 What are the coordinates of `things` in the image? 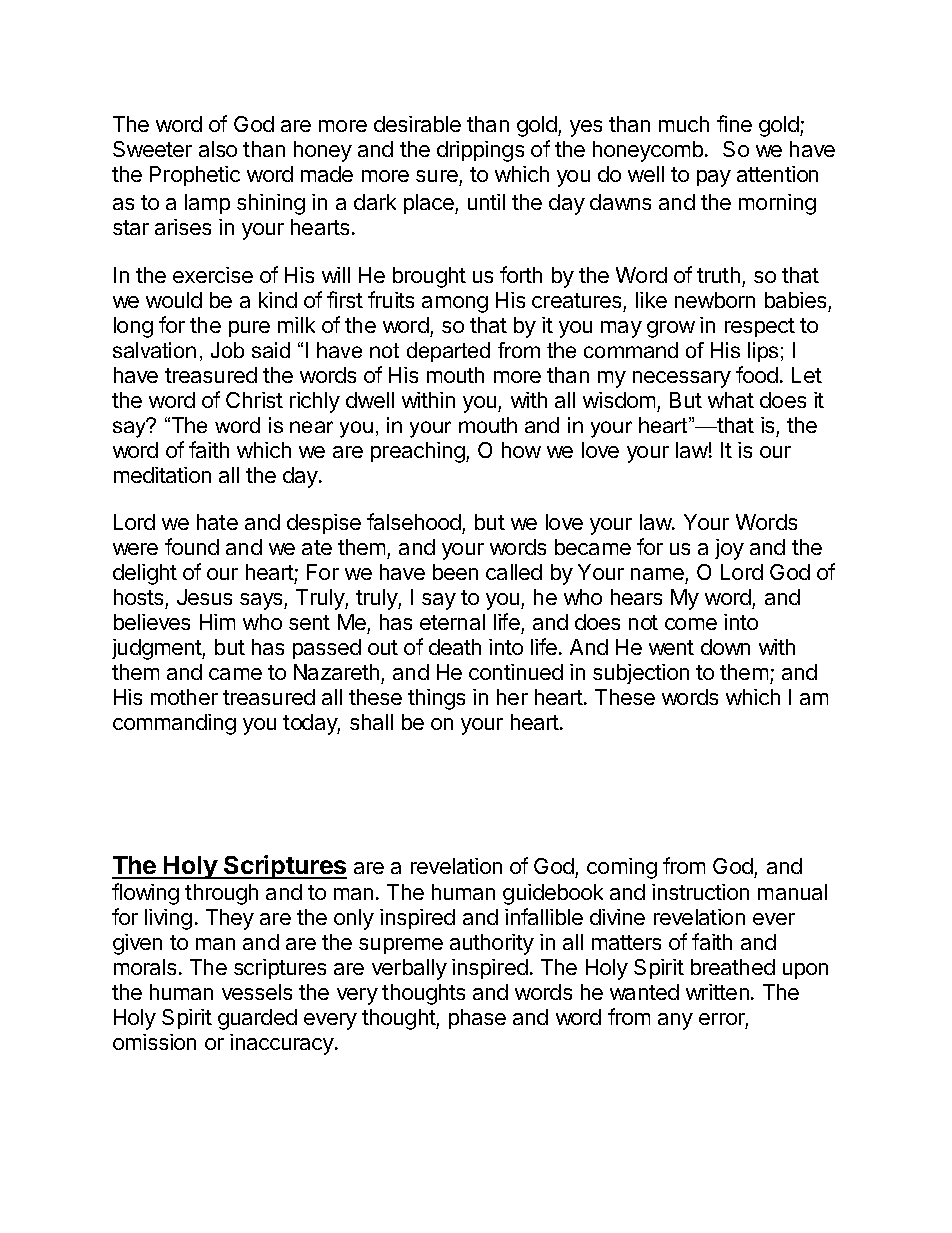 It's located at (436, 699).
